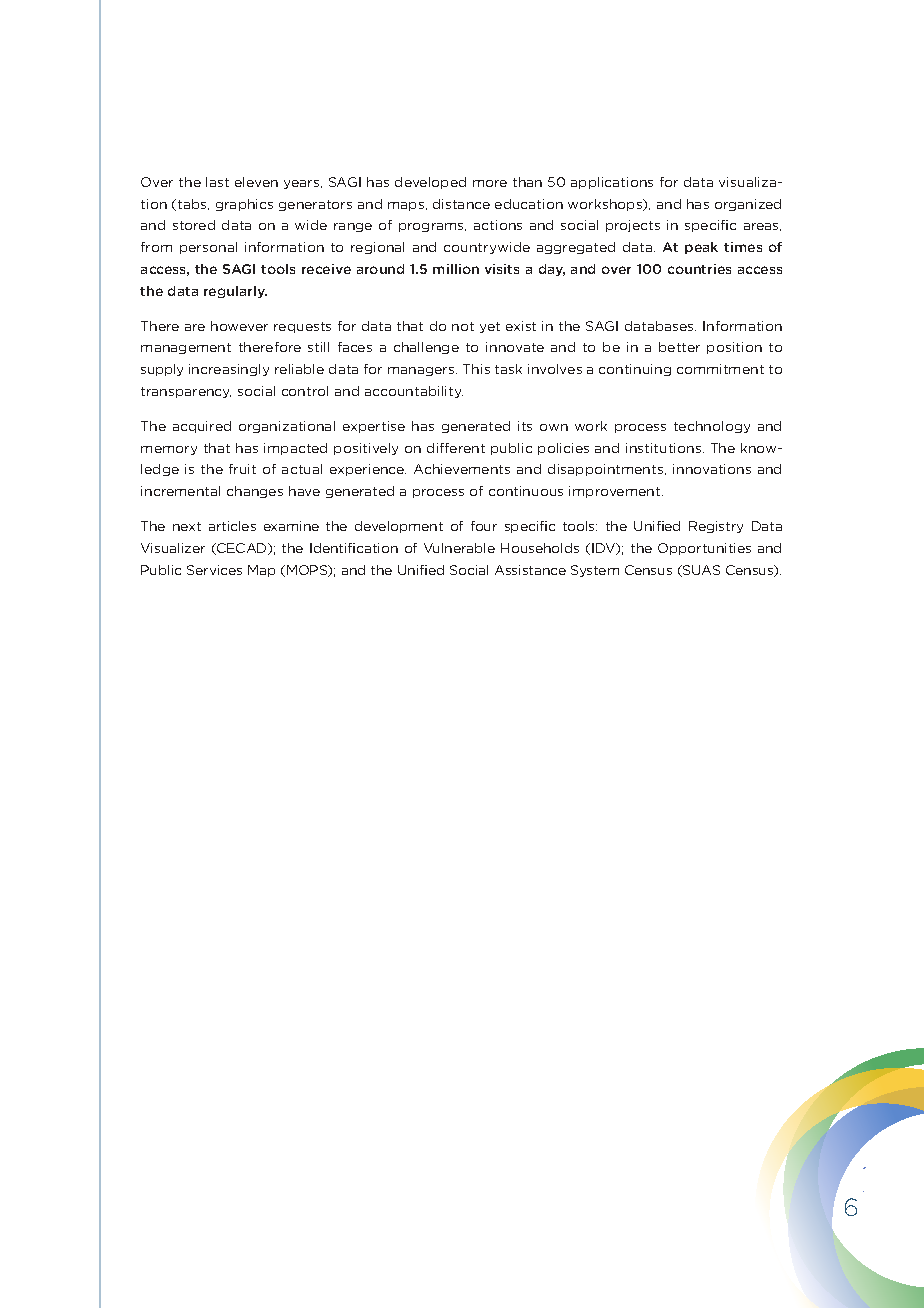 This image has width=924, height=1308. I want to click on million, so click(456, 269).
